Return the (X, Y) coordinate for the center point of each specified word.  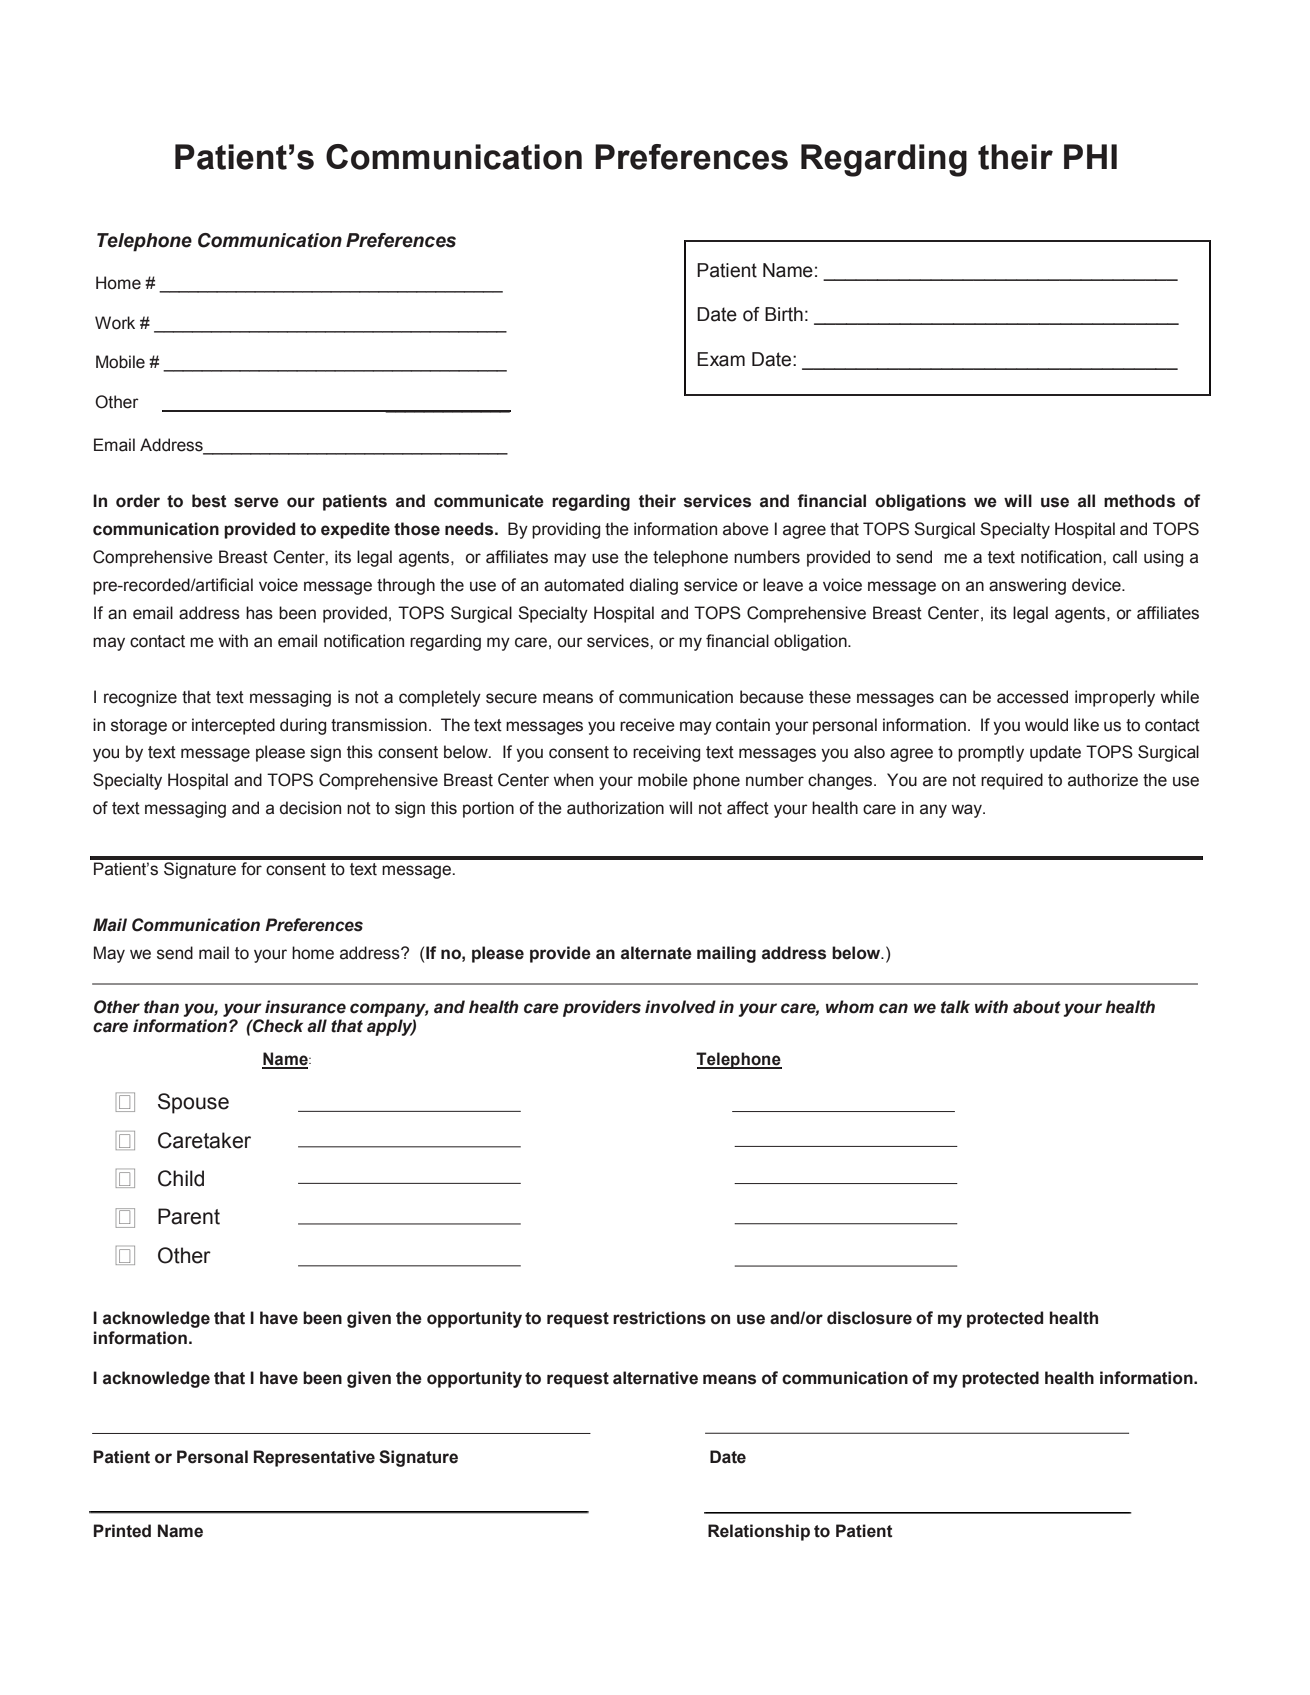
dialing (654, 586)
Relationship (759, 1532)
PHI (1090, 156)
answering (1027, 586)
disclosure (869, 1318)
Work (115, 323)
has (259, 613)
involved (680, 1007)
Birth (784, 314)
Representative (314, 1458)
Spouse (193, 1103)
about (1037, 1007)
